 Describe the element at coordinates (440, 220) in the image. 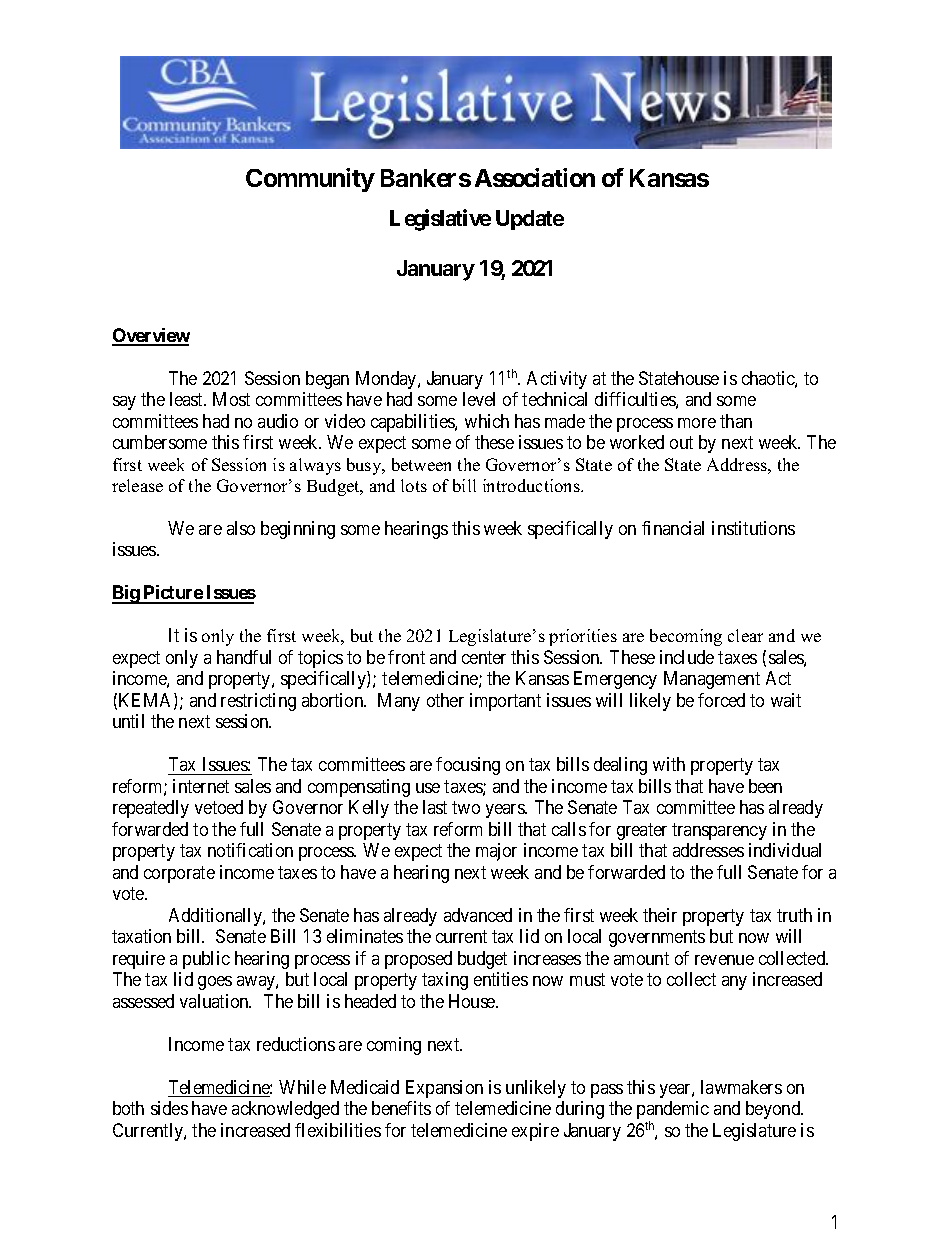

I see `Legislative` at that location.
